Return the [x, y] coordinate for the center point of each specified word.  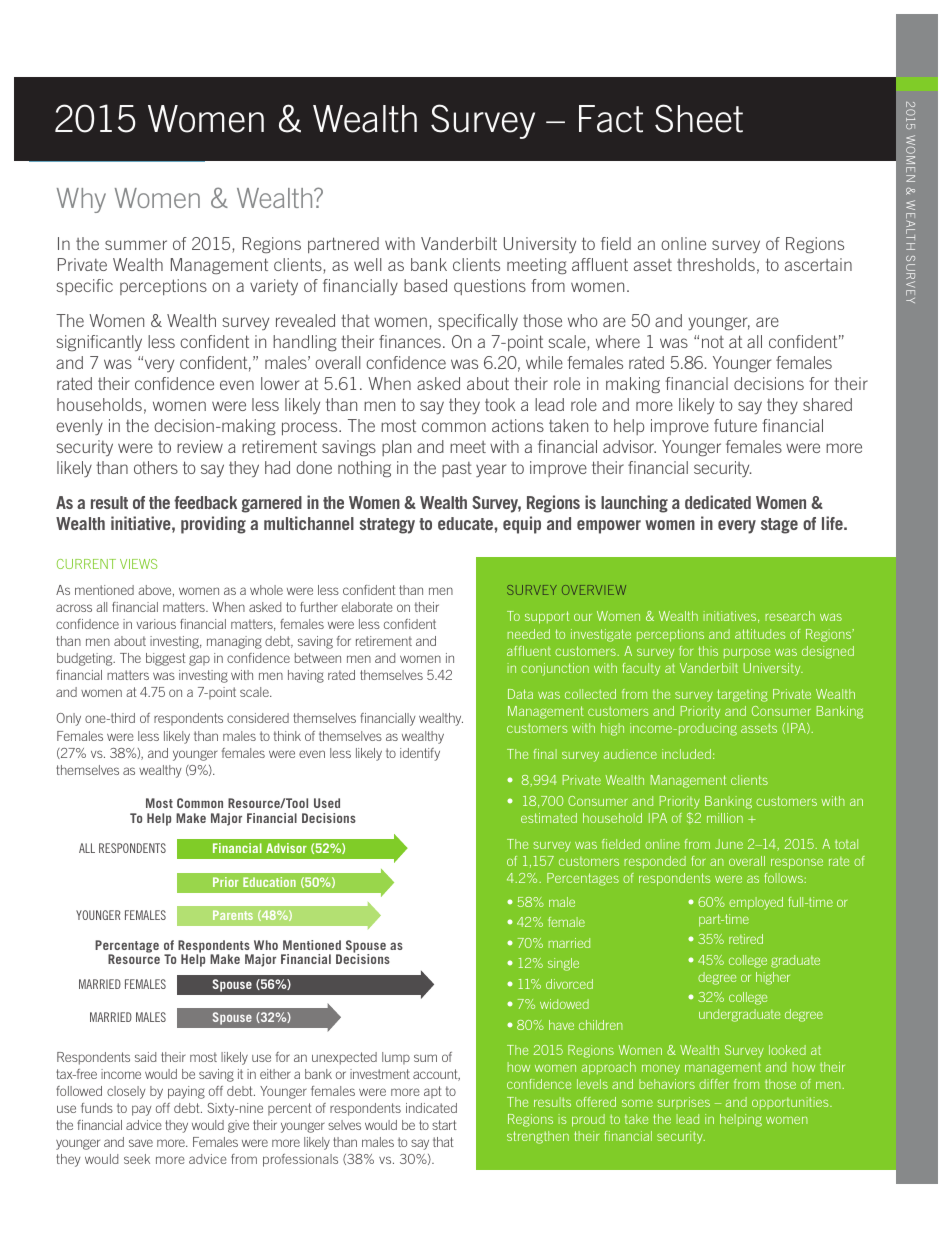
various [156, 624]
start [444, 1125]
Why [81, 200]
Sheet [699, 118]
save [141, 1143]
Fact [611, 119]
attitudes [760, 634]
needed [529, 634]
